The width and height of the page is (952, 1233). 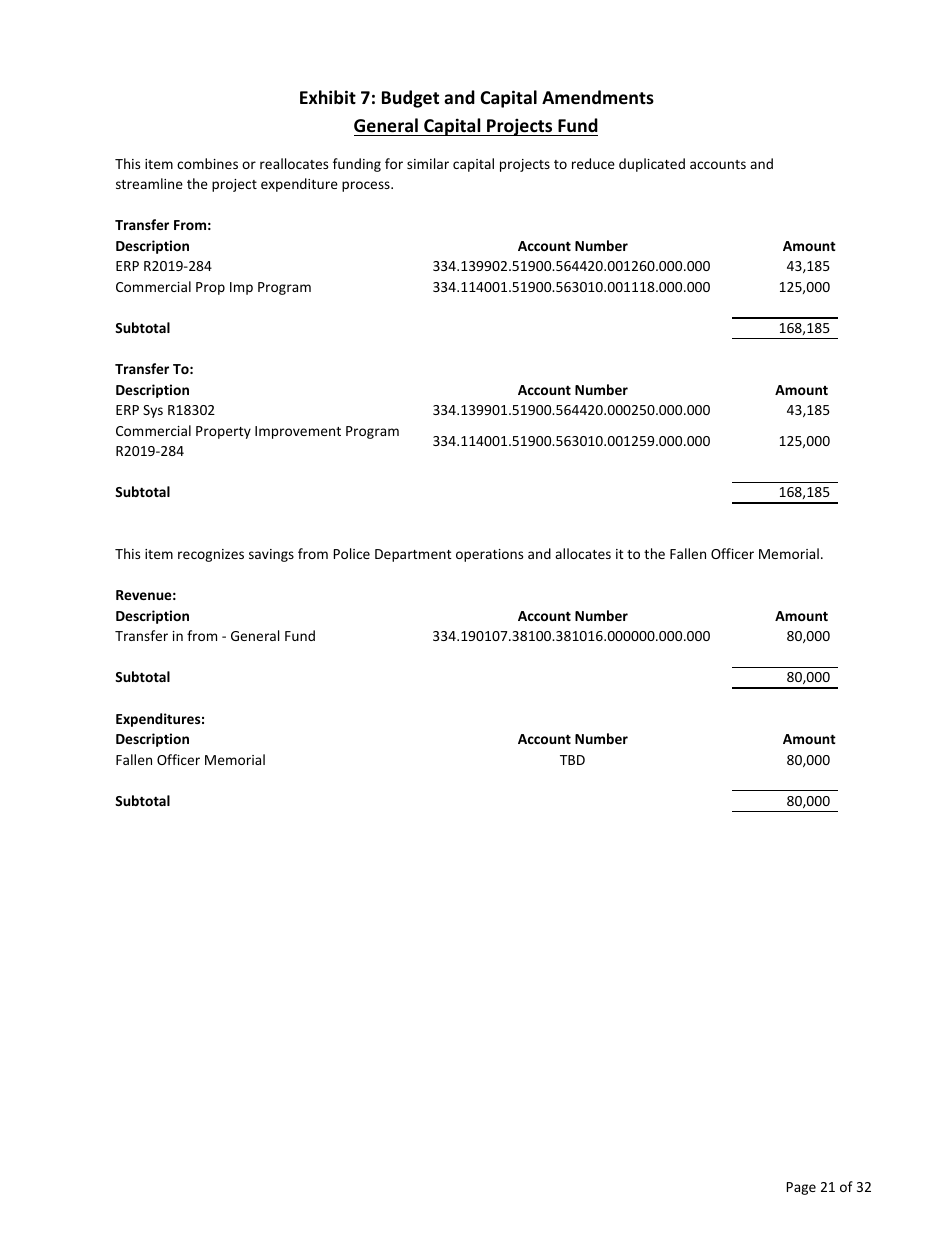 What do you see at coordinates (211, 555) in the page?
I see `recognizes` at bounding box center [211, 555].
